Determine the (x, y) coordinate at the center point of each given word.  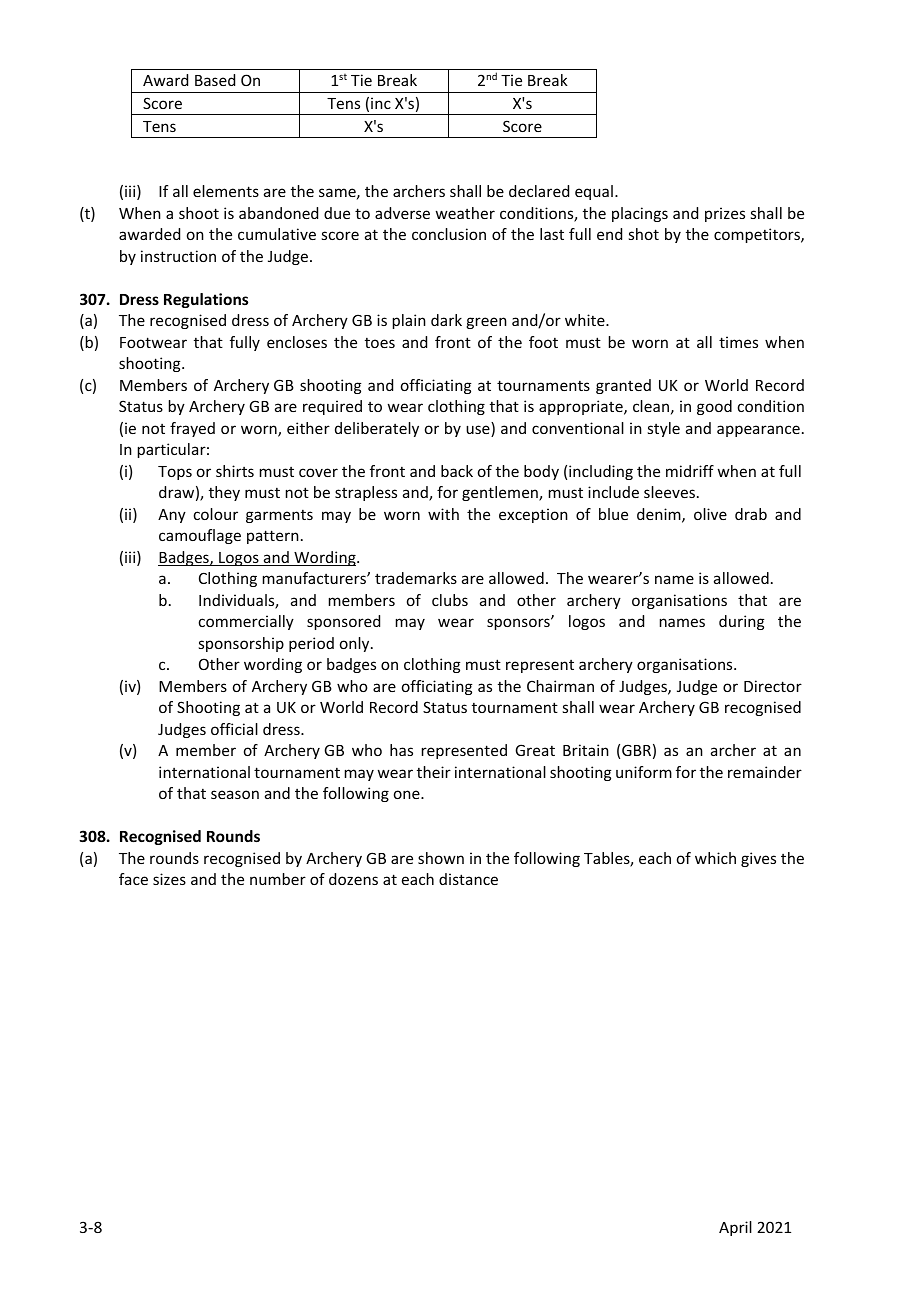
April (735, 1228)
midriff (690, 471)
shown (441, 858)
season (235, 794)
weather (465, 213)
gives (758, 859)
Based (215, 80)
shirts (235, 471)
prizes (725, 214)
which (715, 858)
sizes (169, 879)
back (457, 471)
